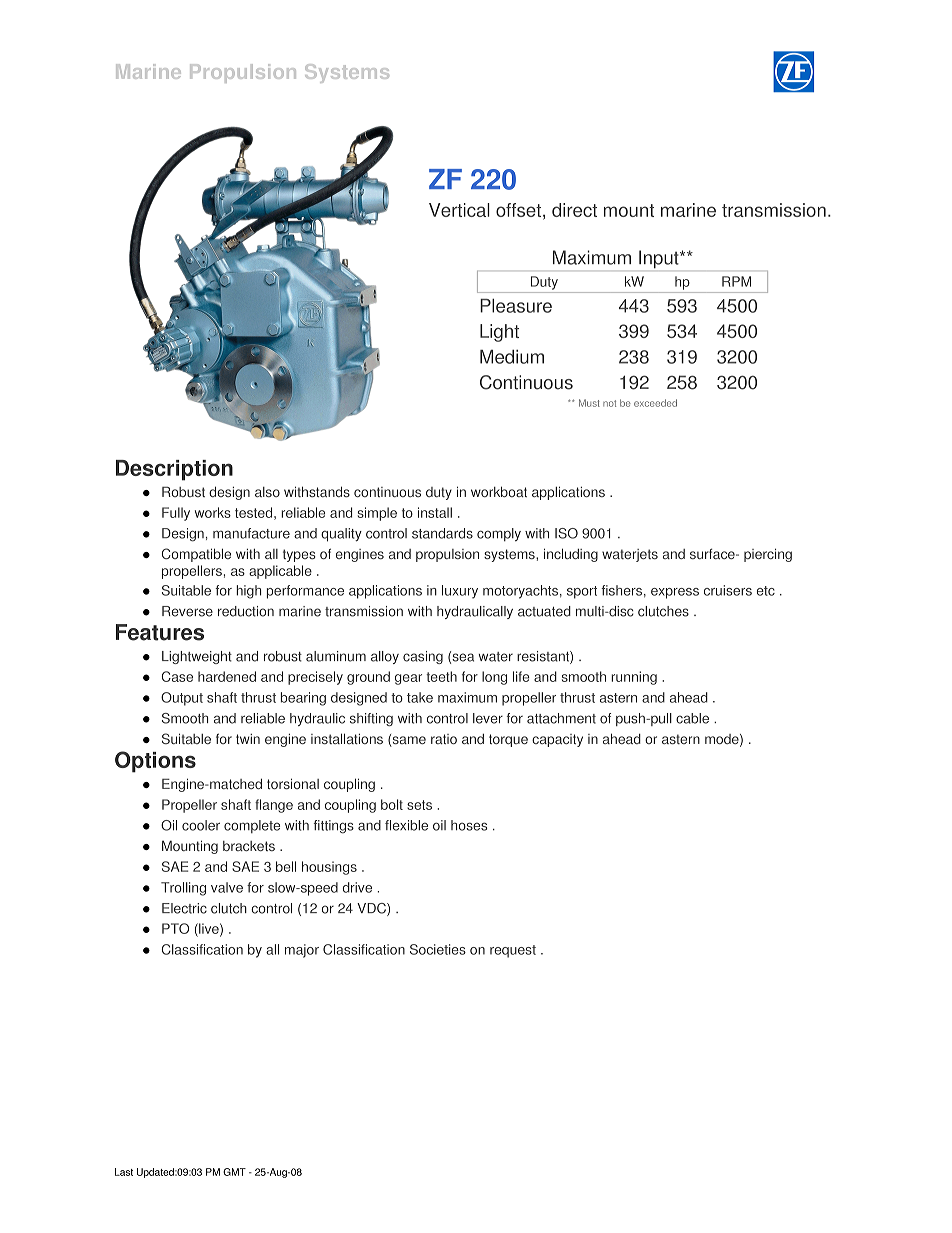 The width and height of the document is (952, 1233). Describe the element at coordinates (459, 210) in the document. I see `Vertical` at that location.
